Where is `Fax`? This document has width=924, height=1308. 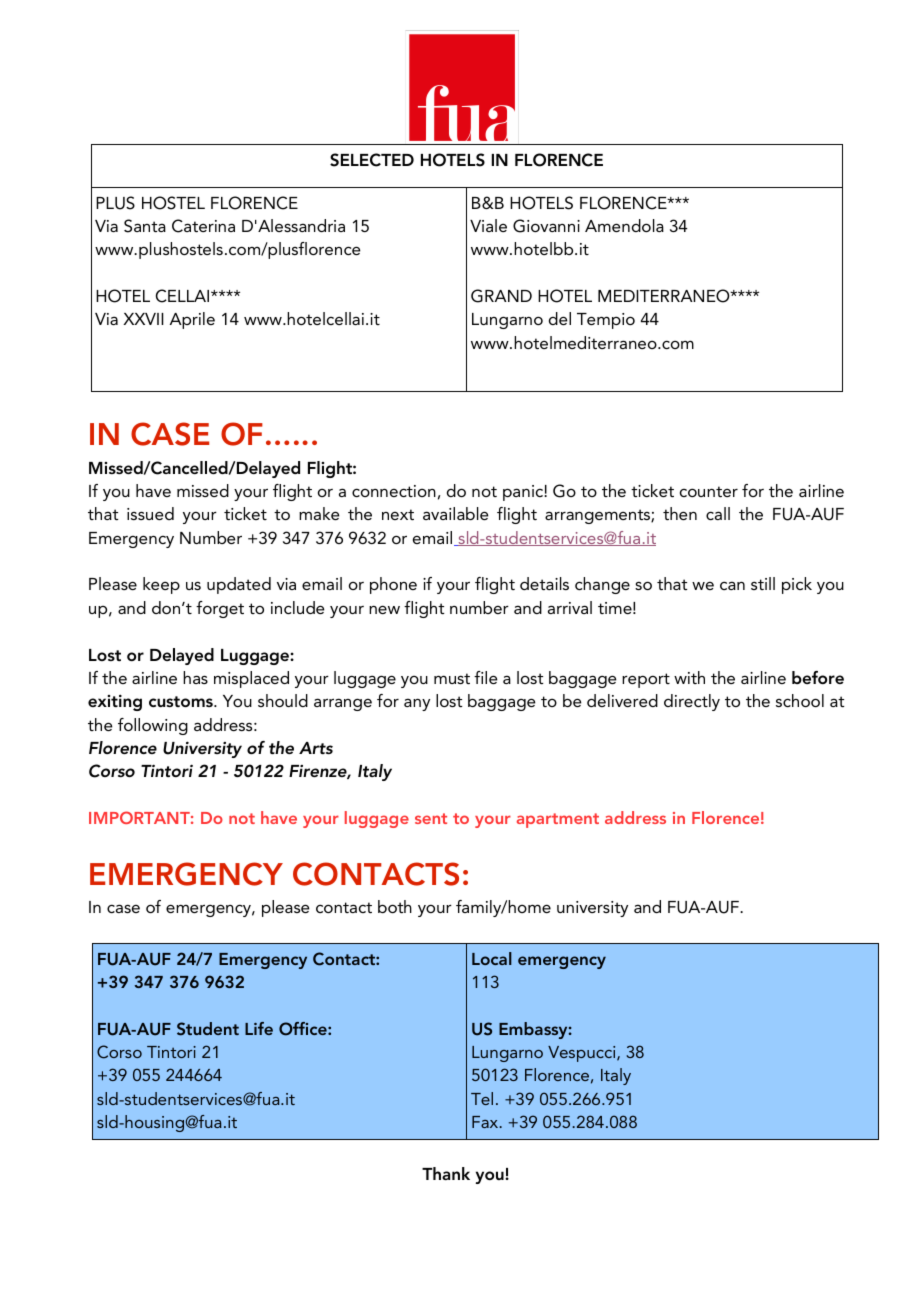 Fax is located at coordinates (486, 1122).
